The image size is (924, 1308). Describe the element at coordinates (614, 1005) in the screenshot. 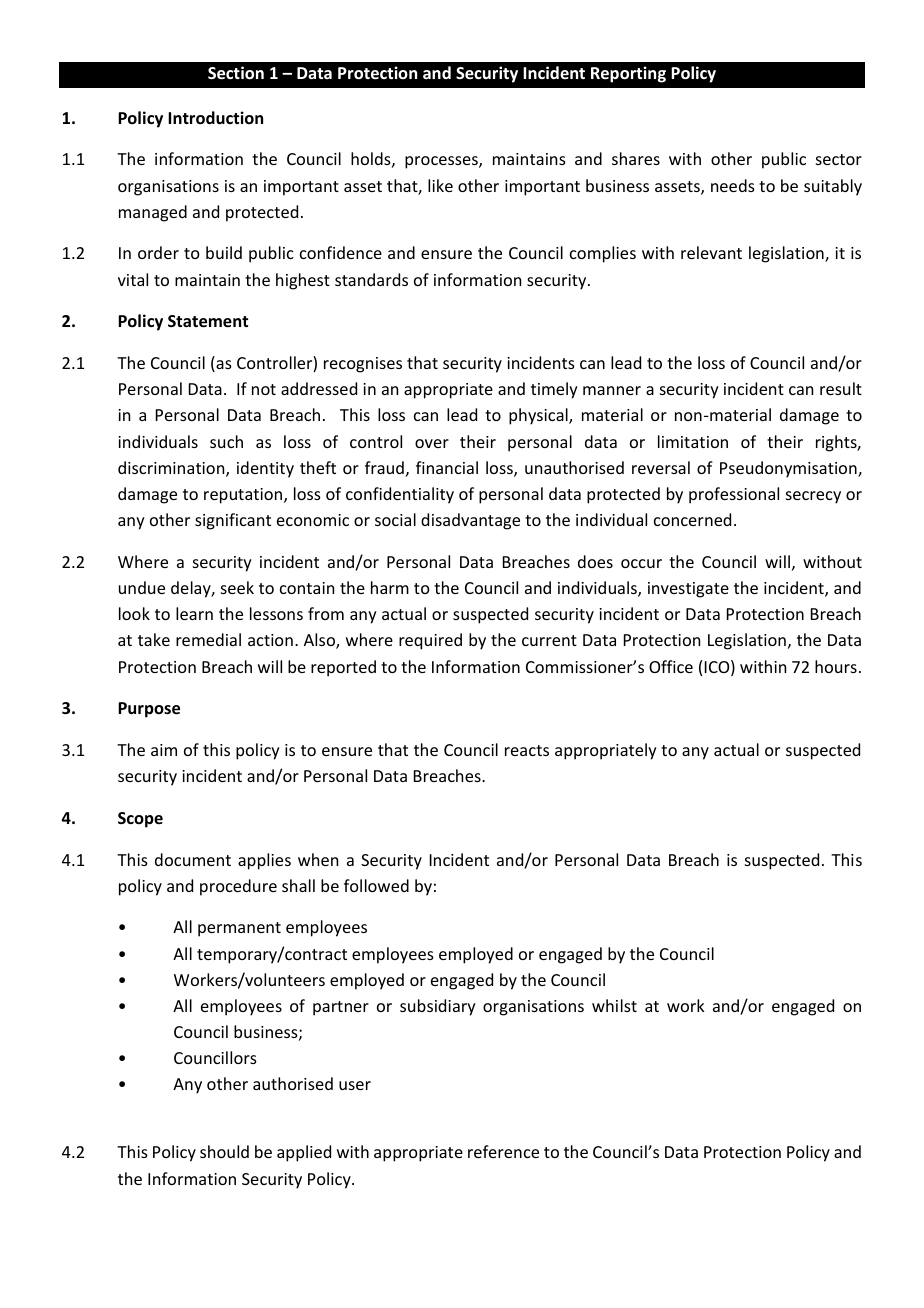

I see `whilst` at that location.
